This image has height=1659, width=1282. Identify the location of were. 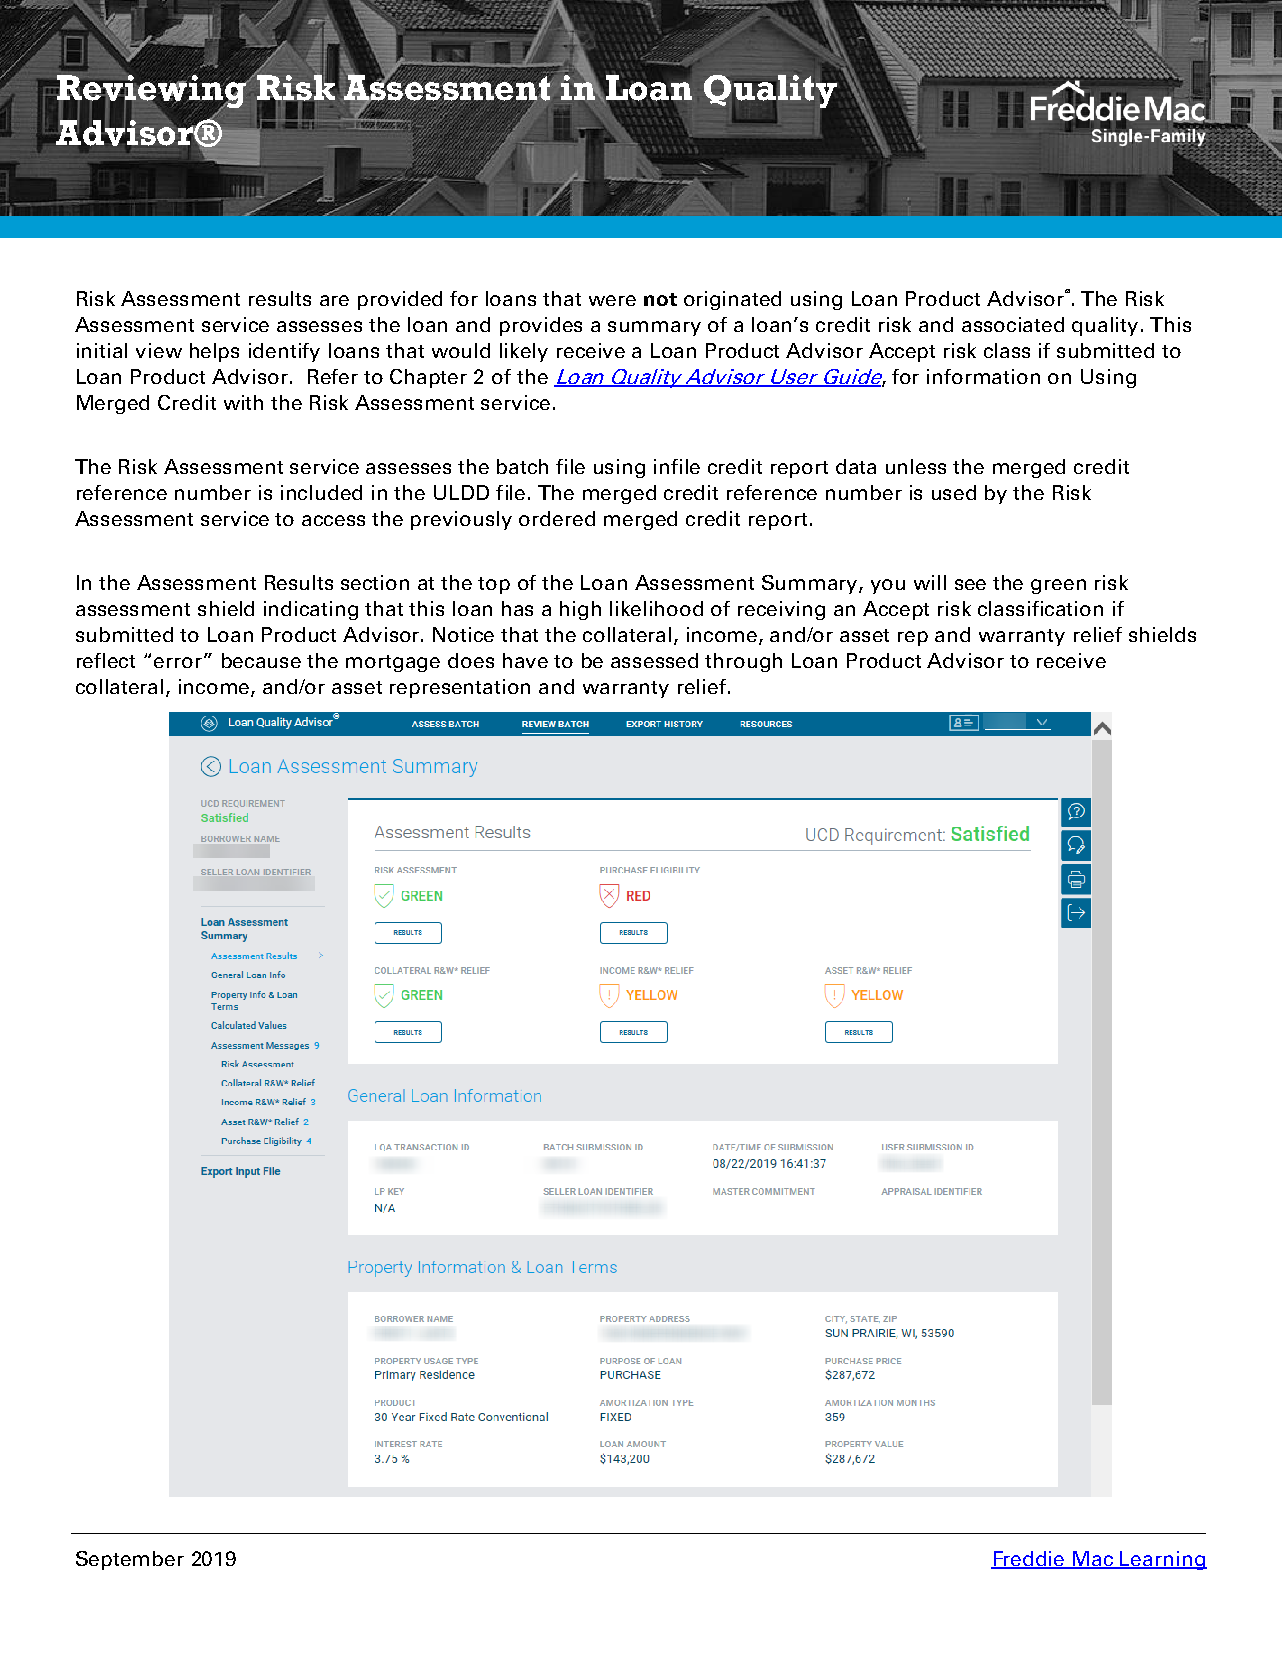
(612, 300).
